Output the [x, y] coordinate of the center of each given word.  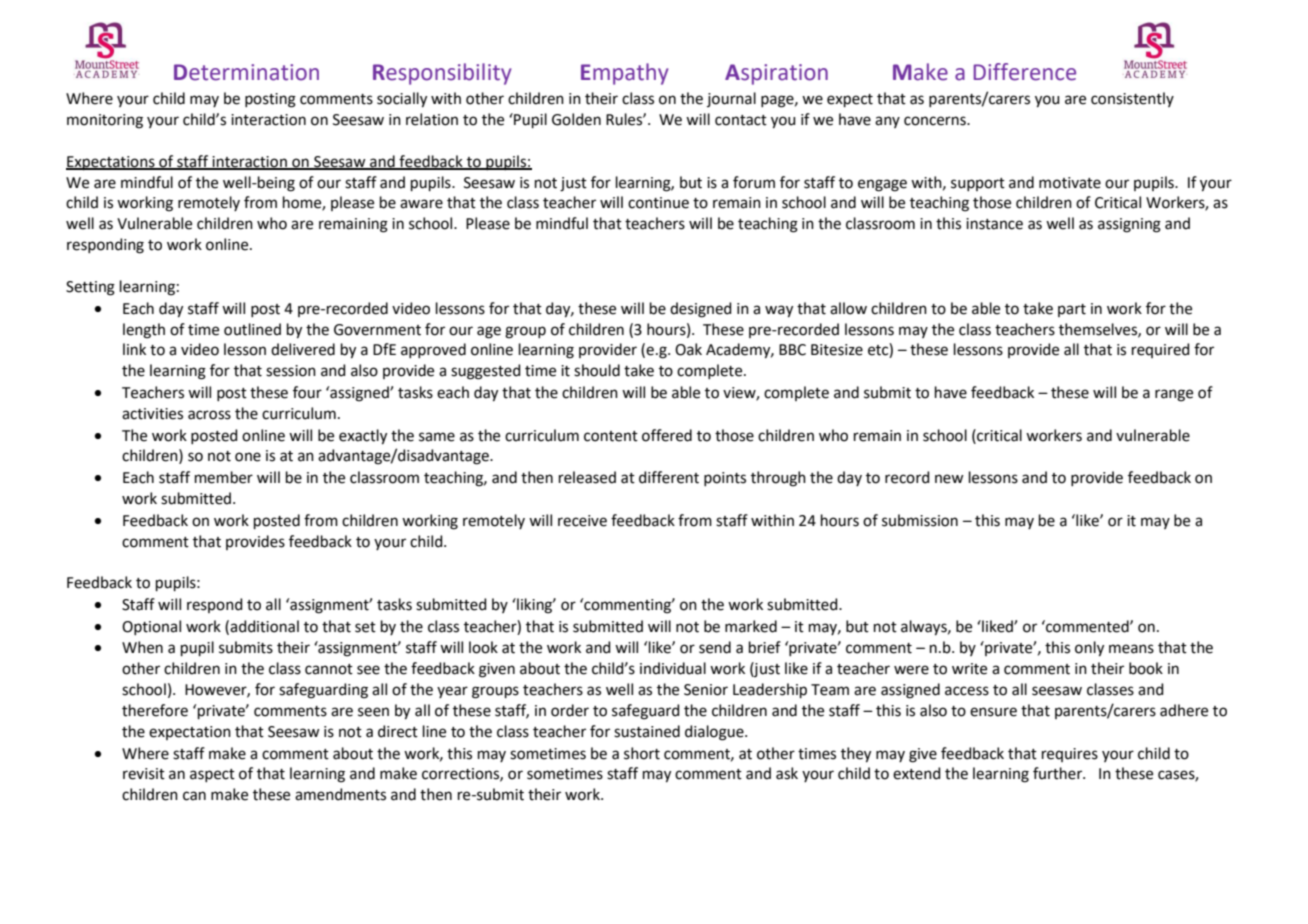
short [642, 753]
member [224, 477]
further [1059, 773]
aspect [212, 775]
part [1072, 310]
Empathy [625, 74]
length [144, 331]
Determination [246, 72]
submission [920, 520]
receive [582, 521]
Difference [1024, 72]
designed [701, 310]
